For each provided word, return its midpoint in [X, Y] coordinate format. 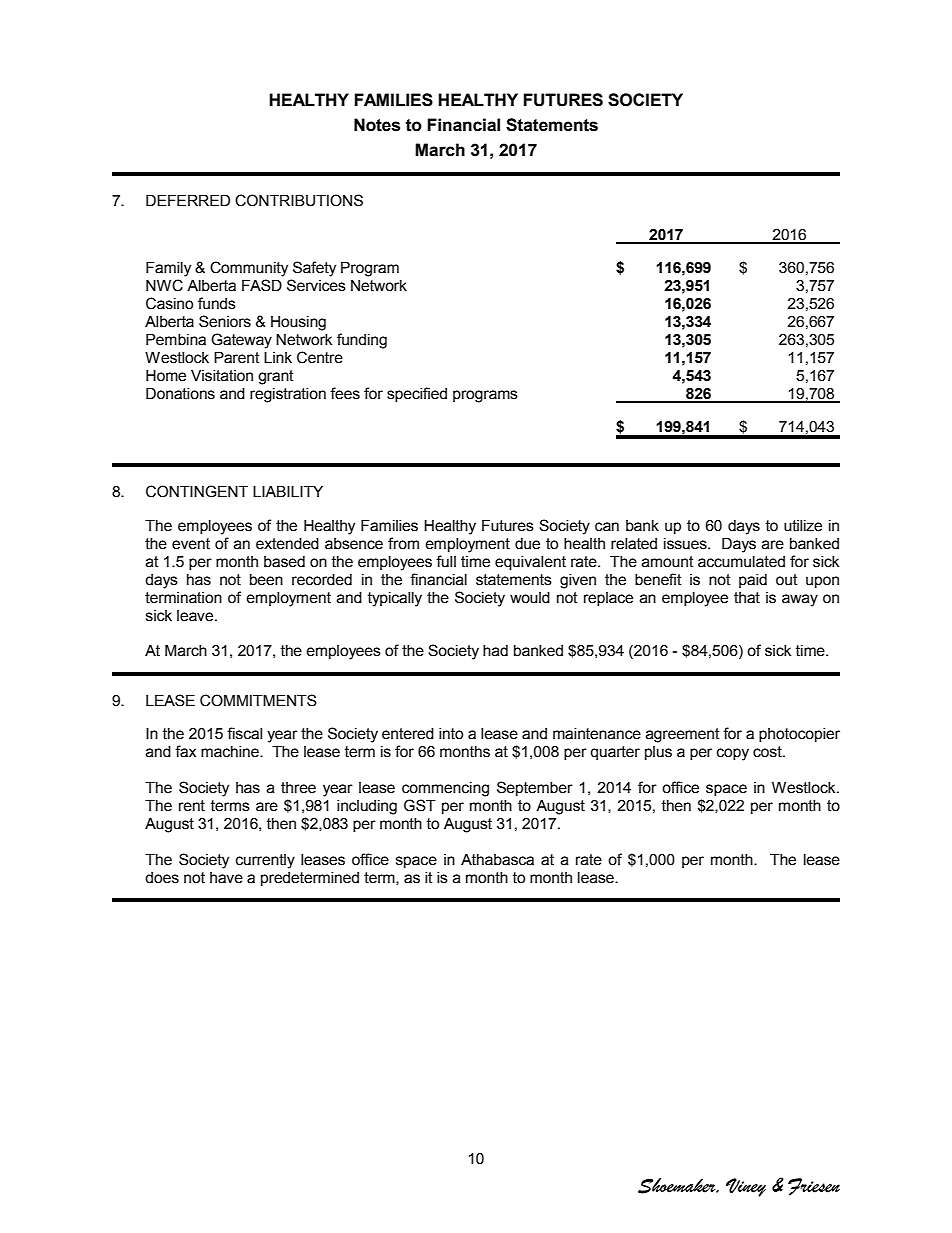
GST [420, 805]
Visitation [222, 376]
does [162, 878]
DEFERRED [188, 200]
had [495, 651]
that [747, 598]
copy [733, 754]
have [226, 878]
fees [345, 393]
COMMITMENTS [258, 700]
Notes [377, 125]
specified [417, 394]
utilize [803, 526]
